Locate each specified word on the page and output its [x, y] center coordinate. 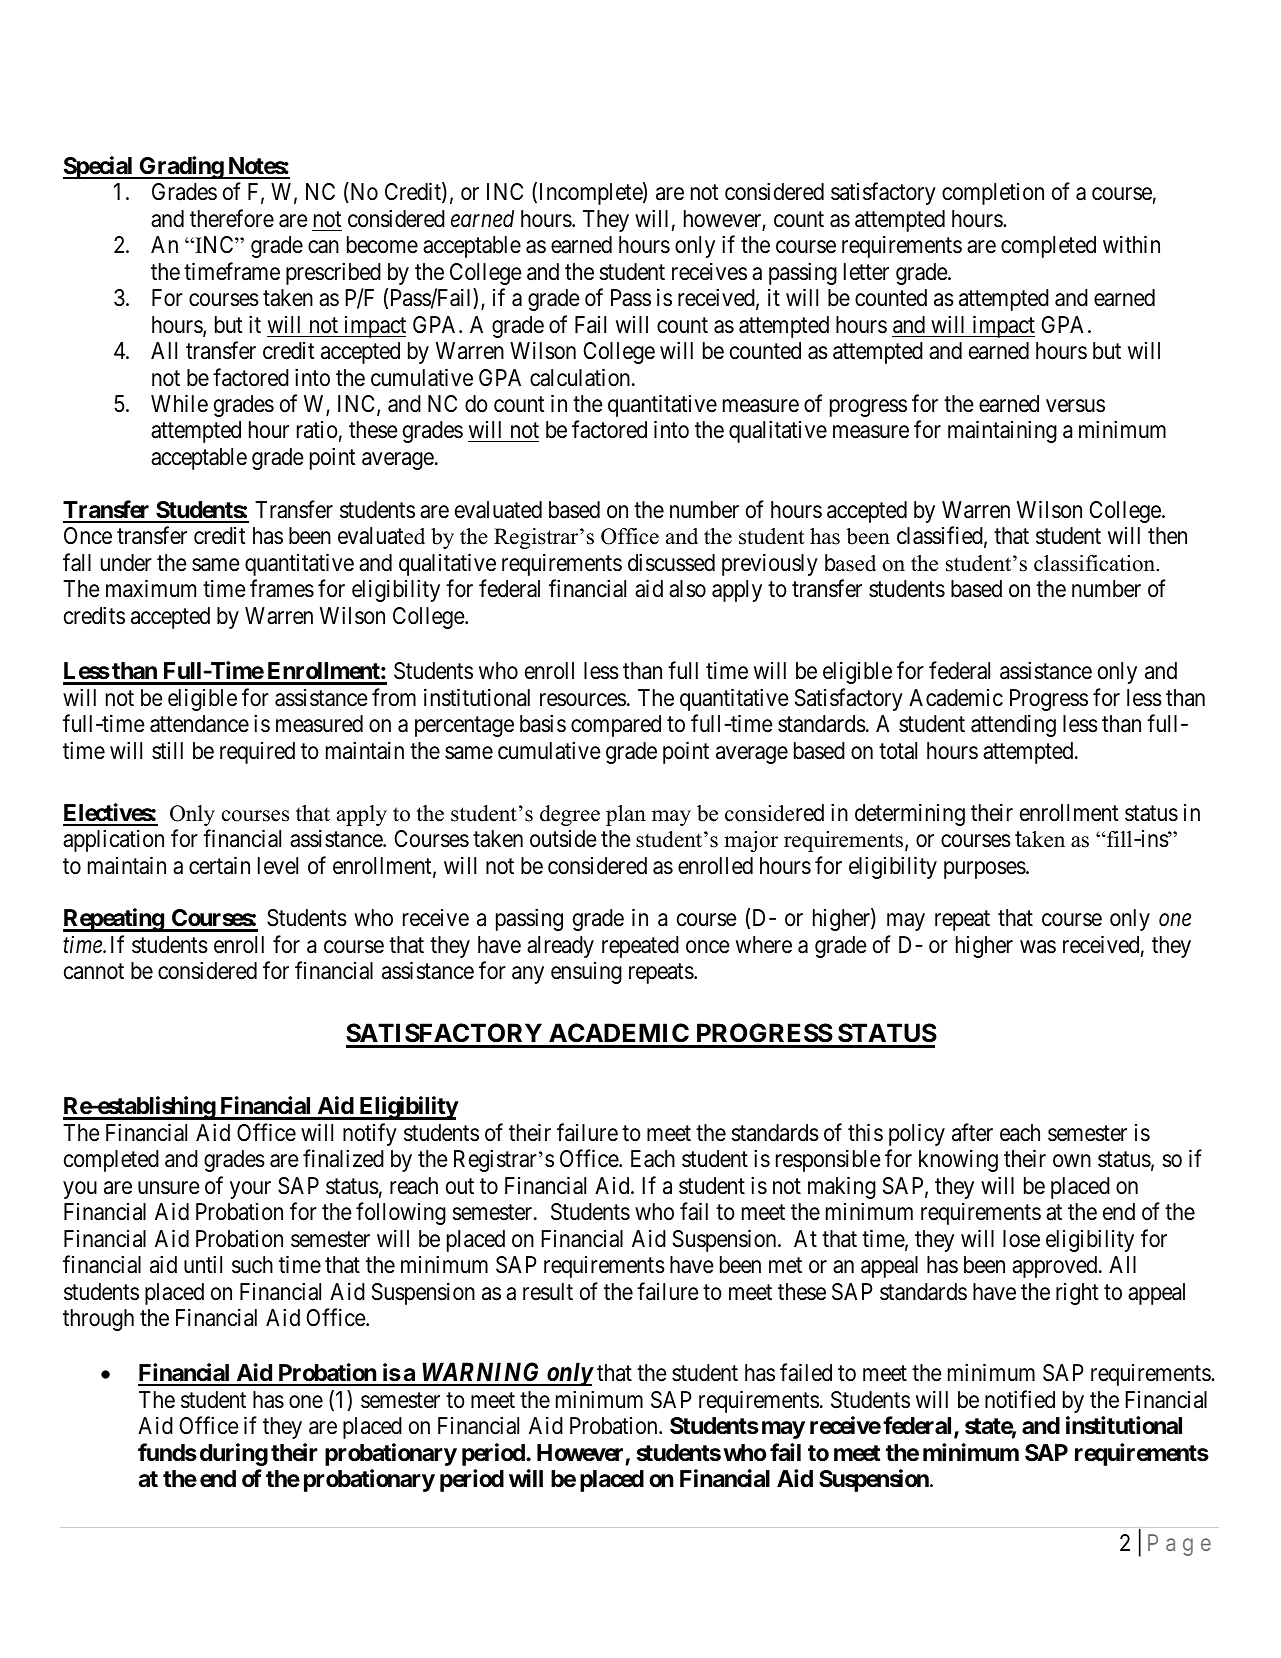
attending [1013, 725]
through [98, 1320]
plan [626, 815]
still [167, 751]
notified [1020, 1399]
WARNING [481, 1373]
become [382, 245]
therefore [232, 218]
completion [993, 194]
